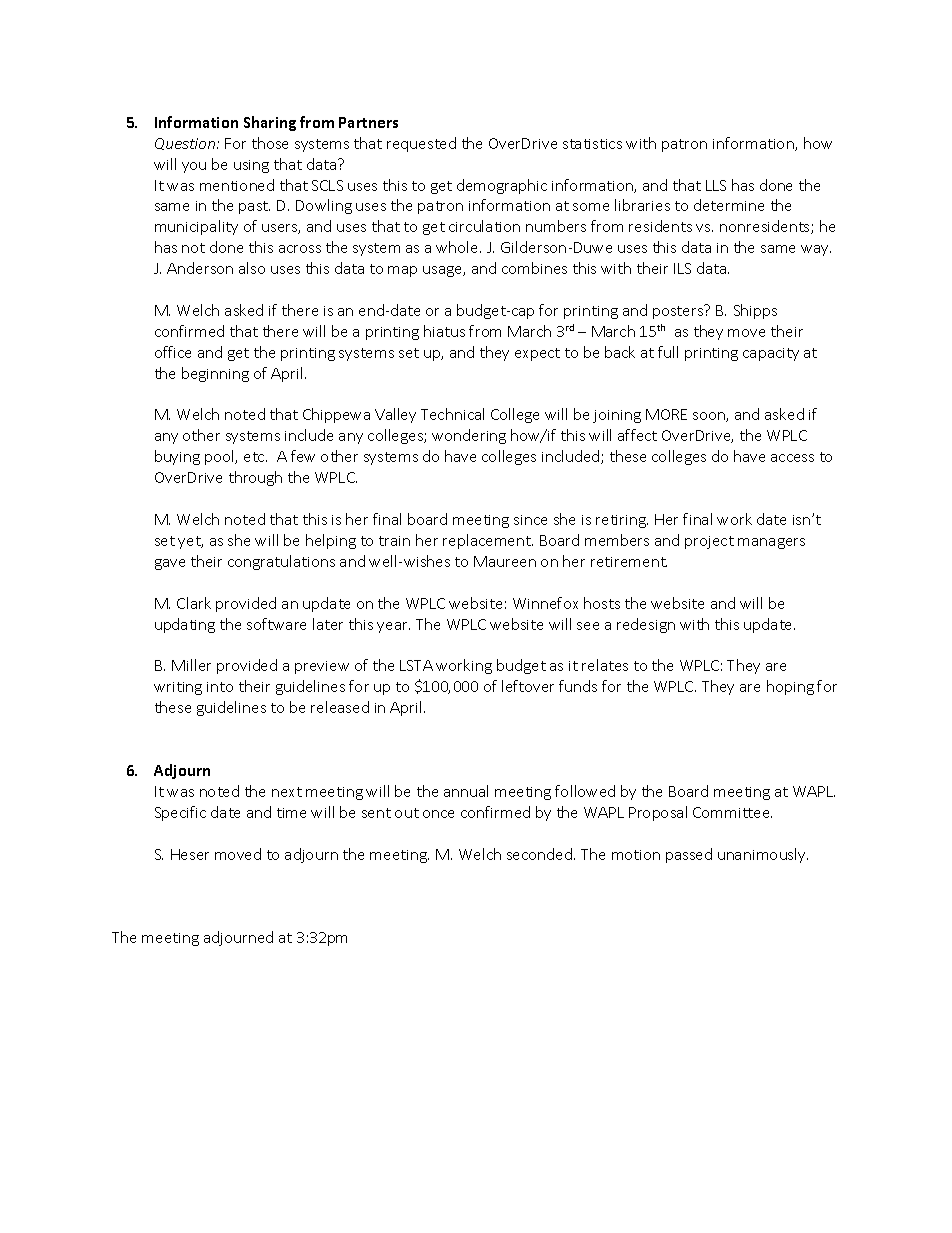 This image has height=1233, width=952. What do you see at coordinates (537, 354) in the image?
I see `expect` at bounding box center [537, 354].
